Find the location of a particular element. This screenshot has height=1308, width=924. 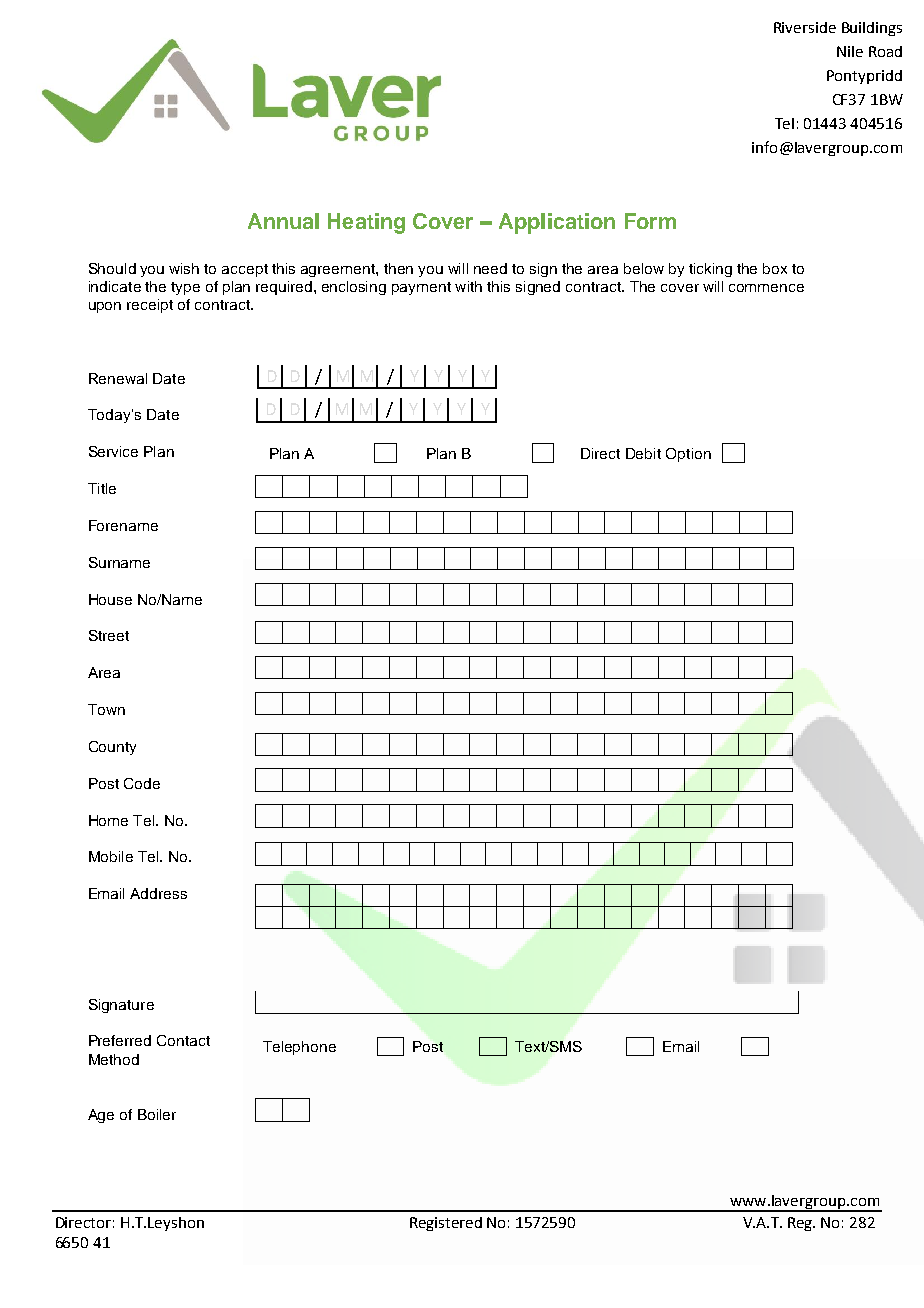

Boiler is located at coordinates (157, 1114).
